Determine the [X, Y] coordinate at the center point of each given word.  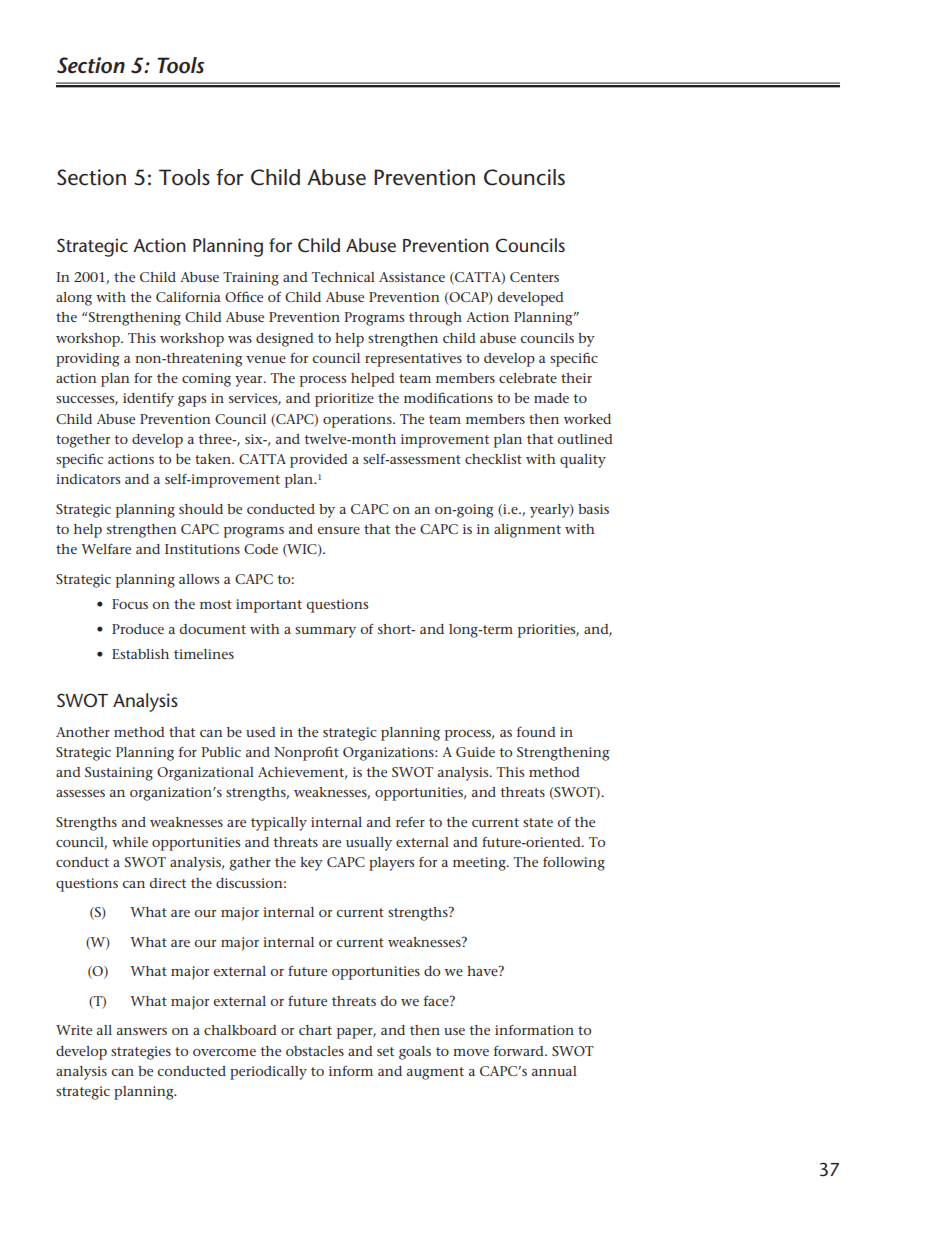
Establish [140, 654]
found [536, 731]
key [311, 864]
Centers [534, 277]
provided [319, 461]
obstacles [315, 1051]
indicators [88, 479]
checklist [493, 459]
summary [325, 632]
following [574, 864]
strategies [141, 1053]
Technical [343, 277]
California [188, 297]
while [130, 842]
